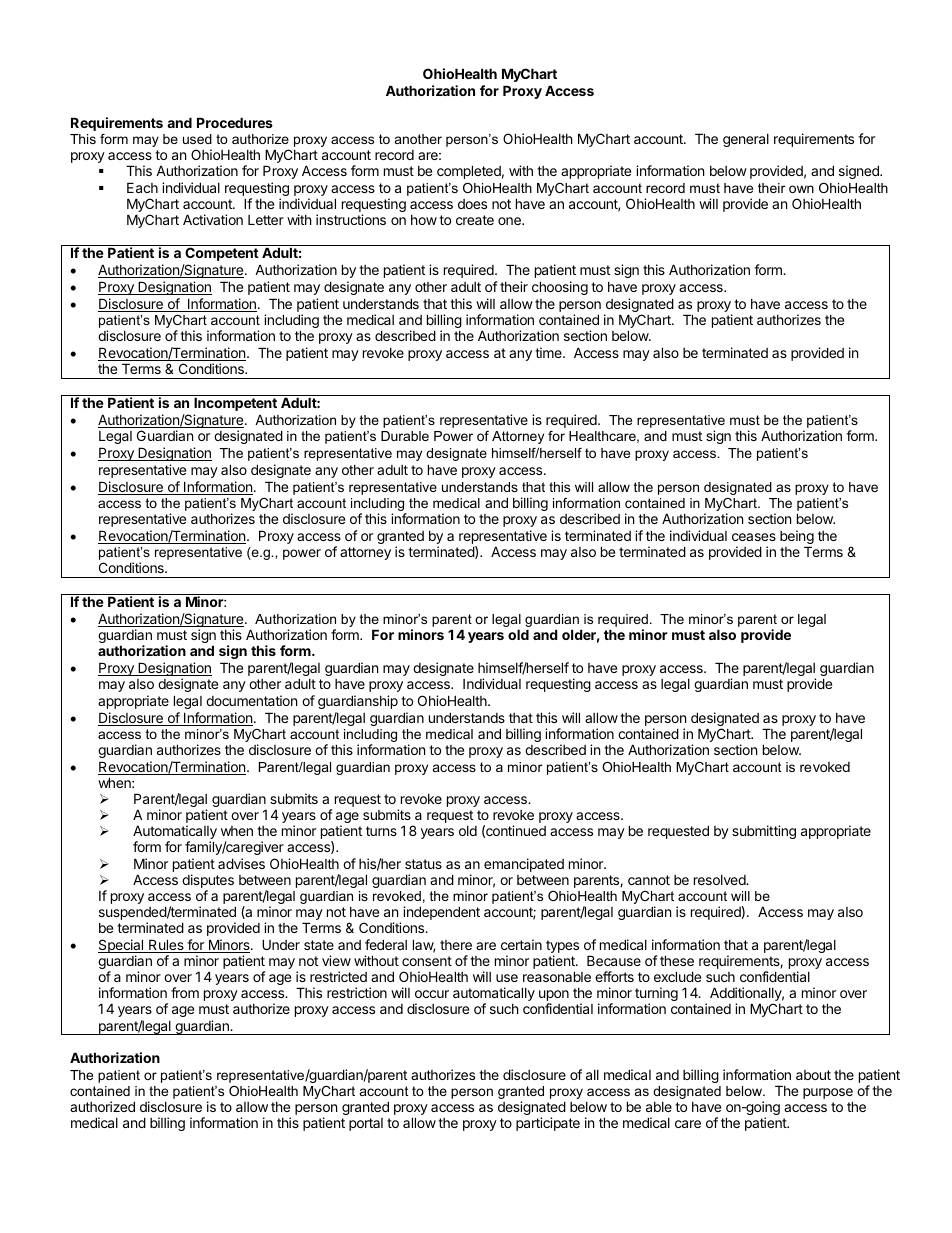  What do you see at coordinates (381, 831) in the screenshot?
I see `turns` at bounding box center [381, 831].
